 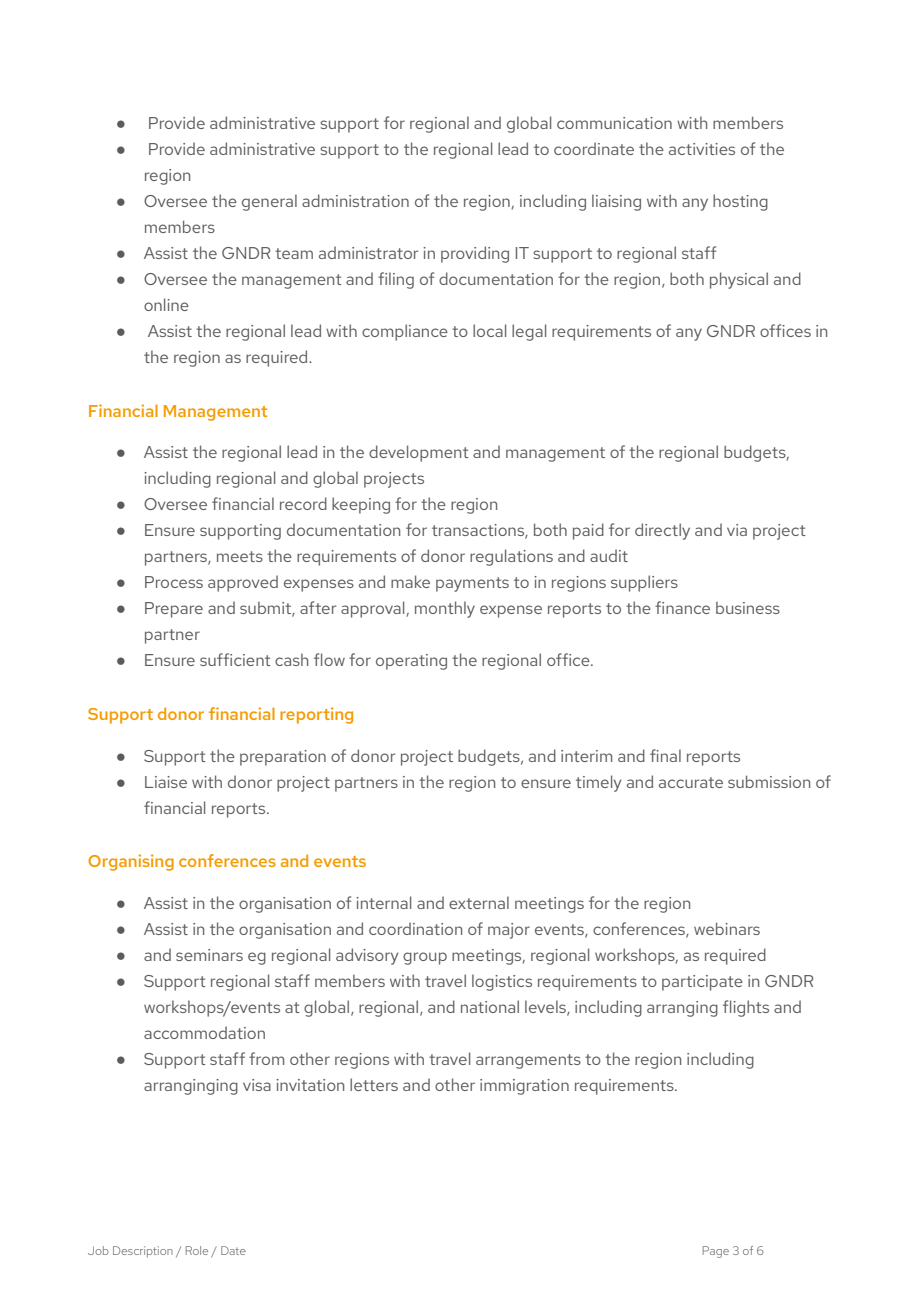 I want to click on Role, so click(x=197, y=1250).
